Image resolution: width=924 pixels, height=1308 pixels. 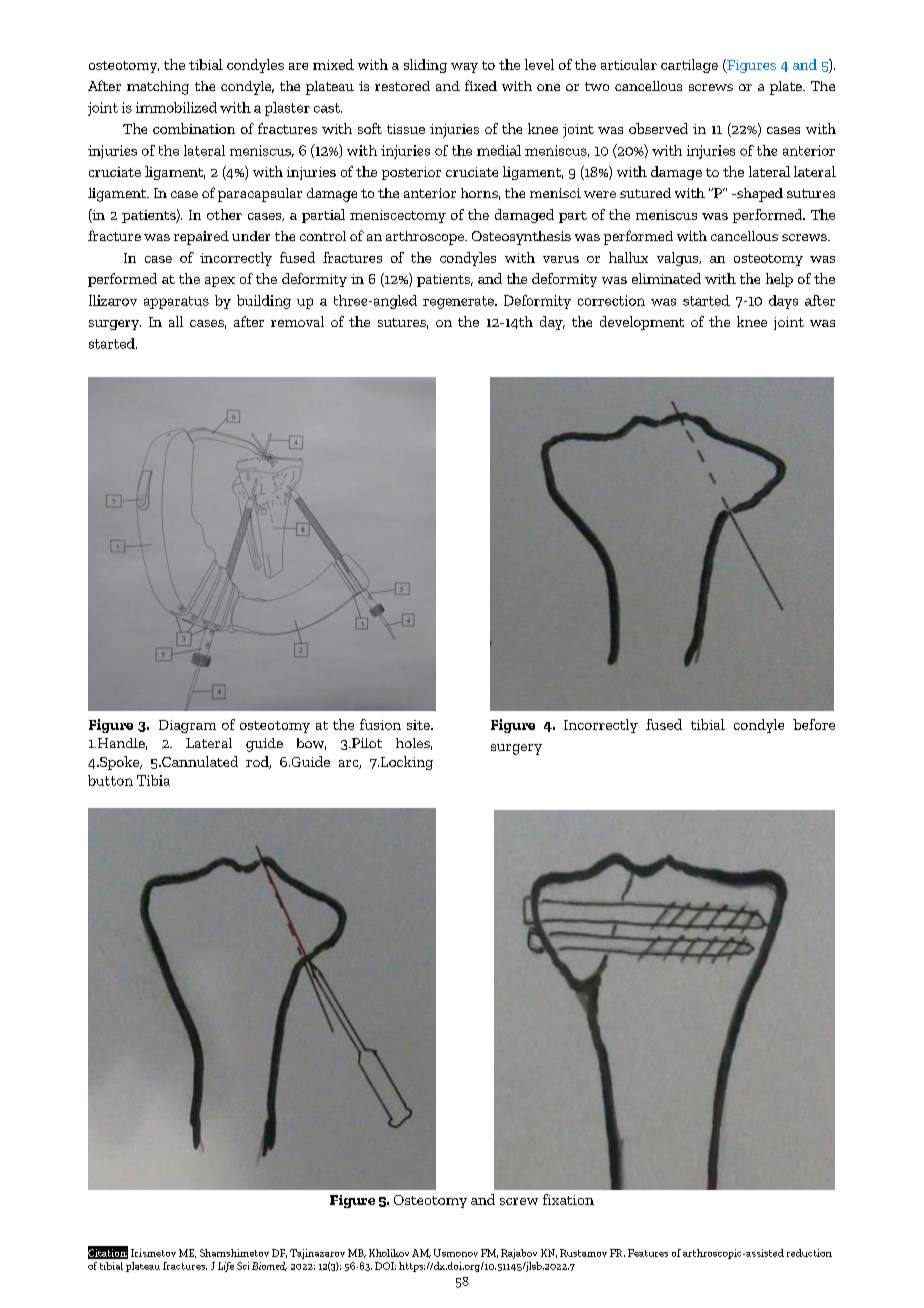 What do you see at coordinates (481, 85) in the image?
I see `fixed` at bounding box center [481, 85].
